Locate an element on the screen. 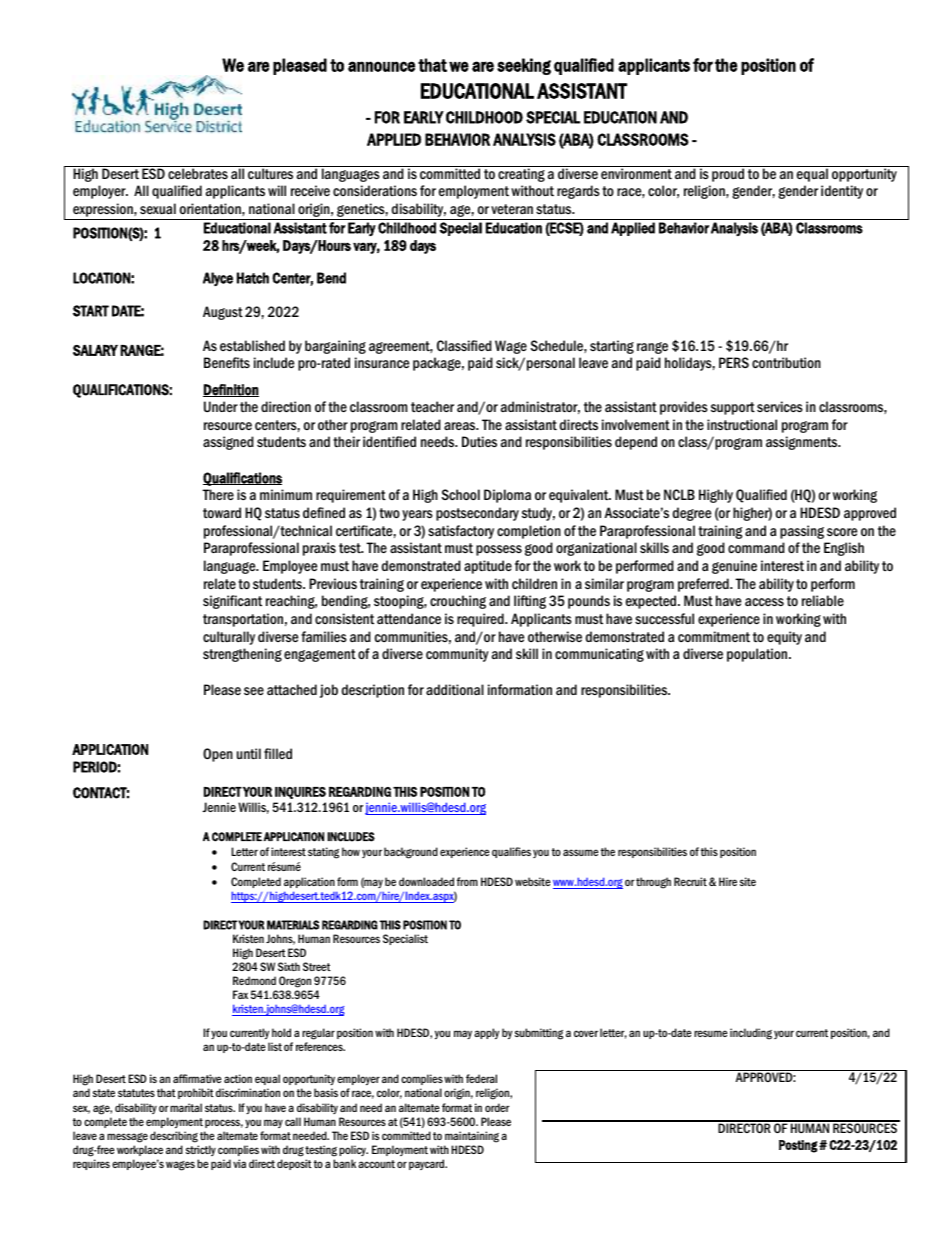  significant is located at coordinates (232, 602).
